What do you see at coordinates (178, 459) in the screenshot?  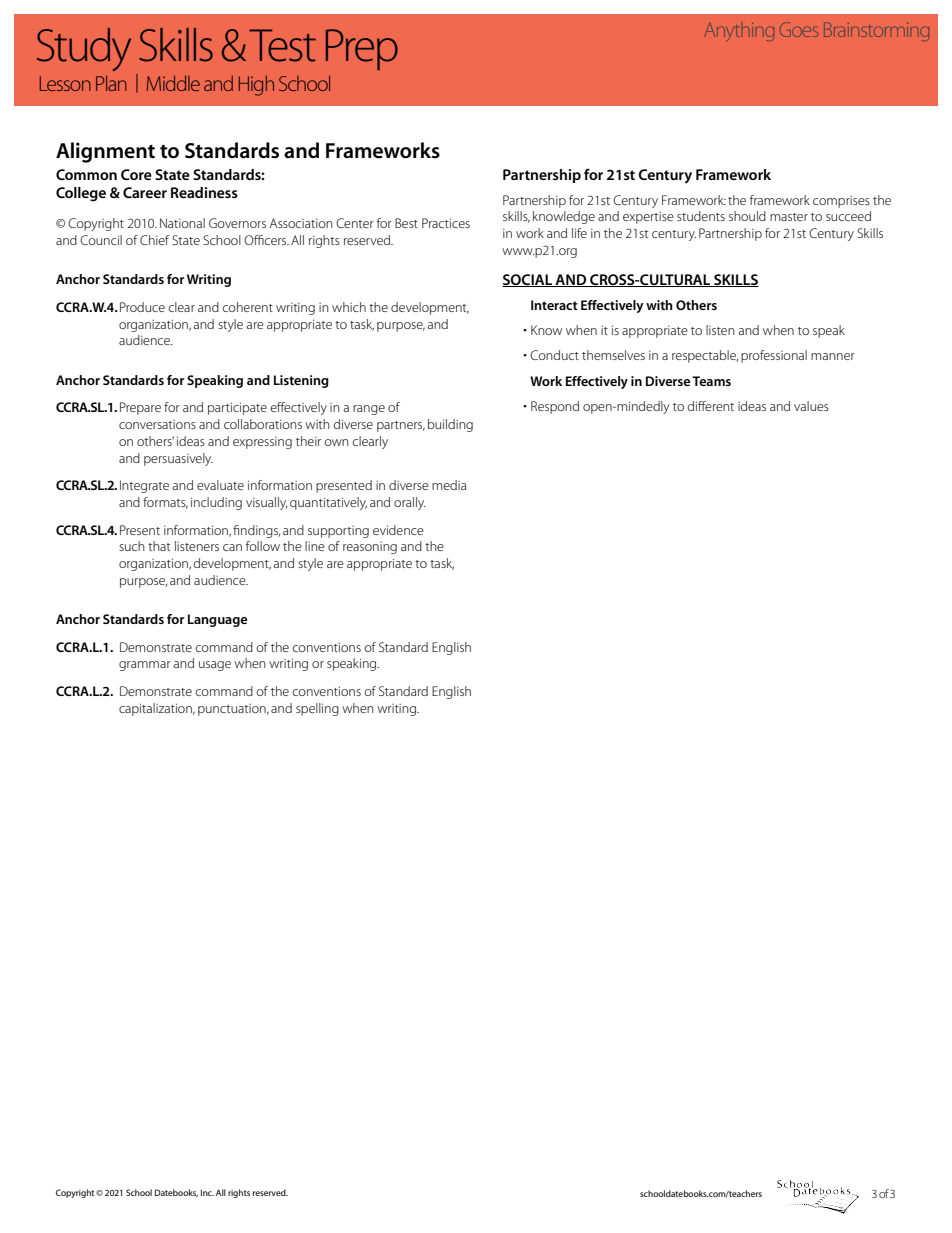 I see `persuasively` at bounding box center [178, 459].
